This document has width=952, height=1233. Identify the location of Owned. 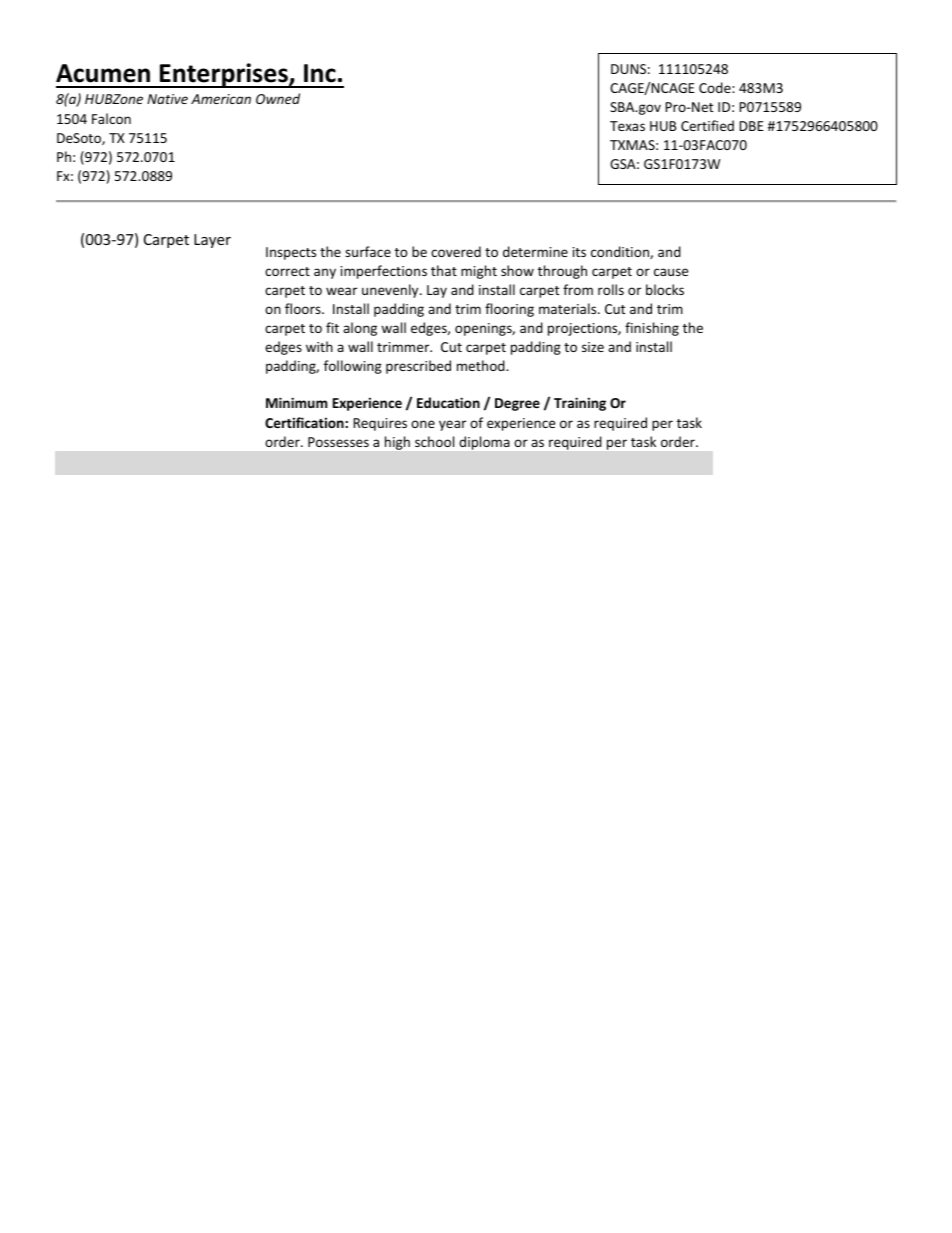
(278, 98).
